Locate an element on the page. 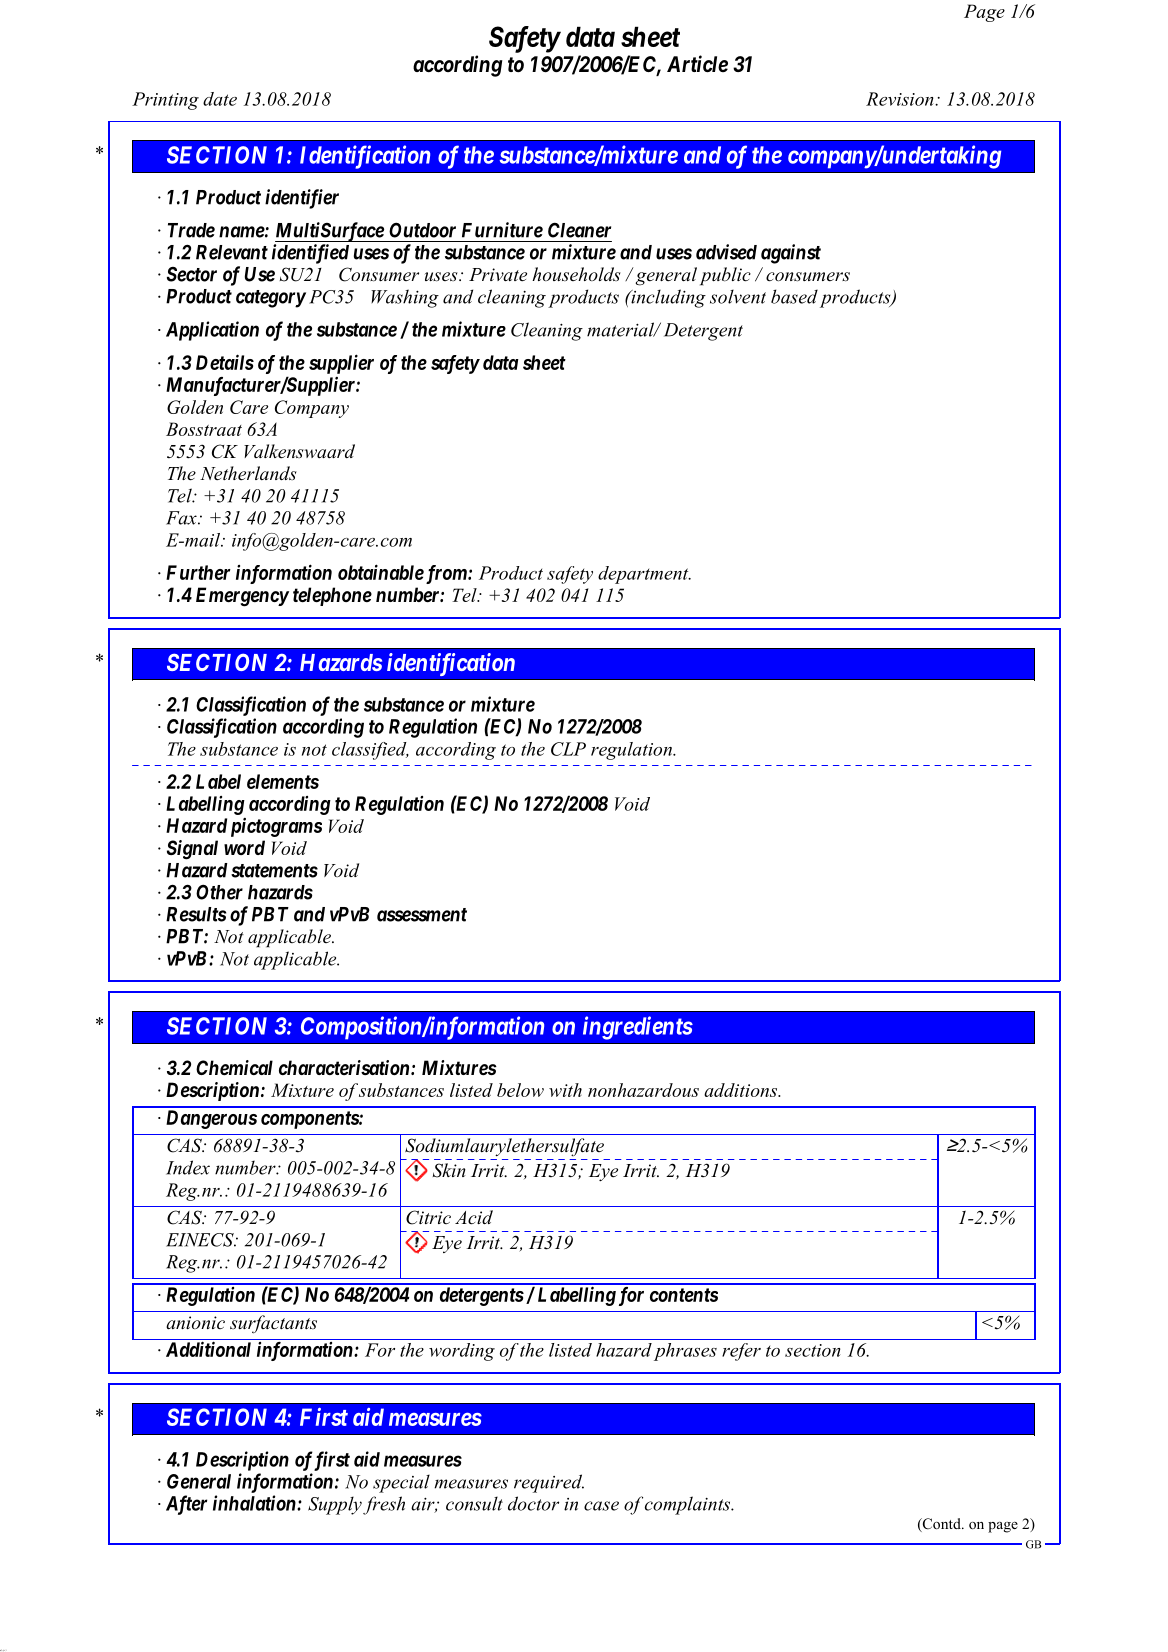  department is located at coordinates (644, 575).
